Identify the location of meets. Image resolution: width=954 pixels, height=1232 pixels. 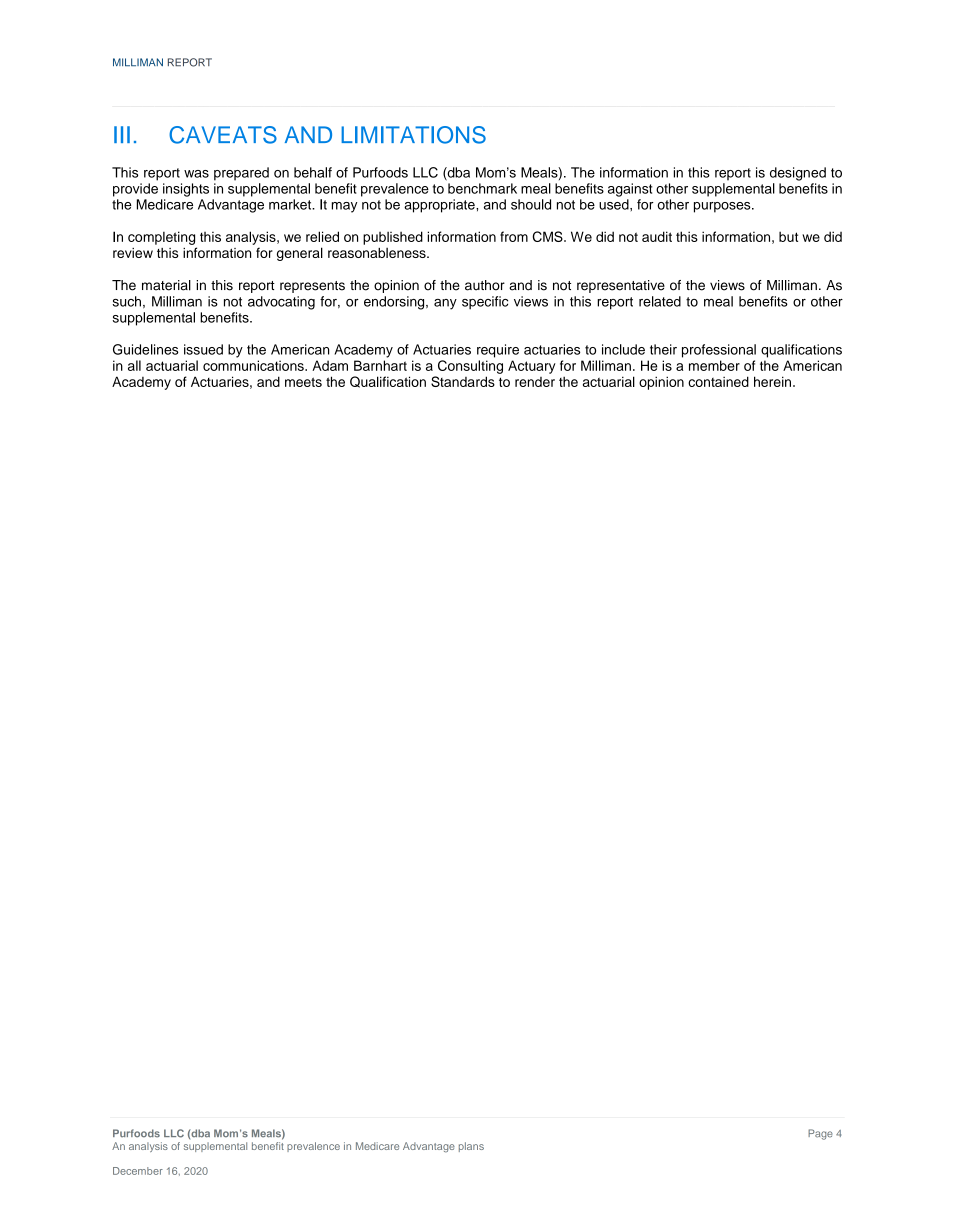
(303, 382).
